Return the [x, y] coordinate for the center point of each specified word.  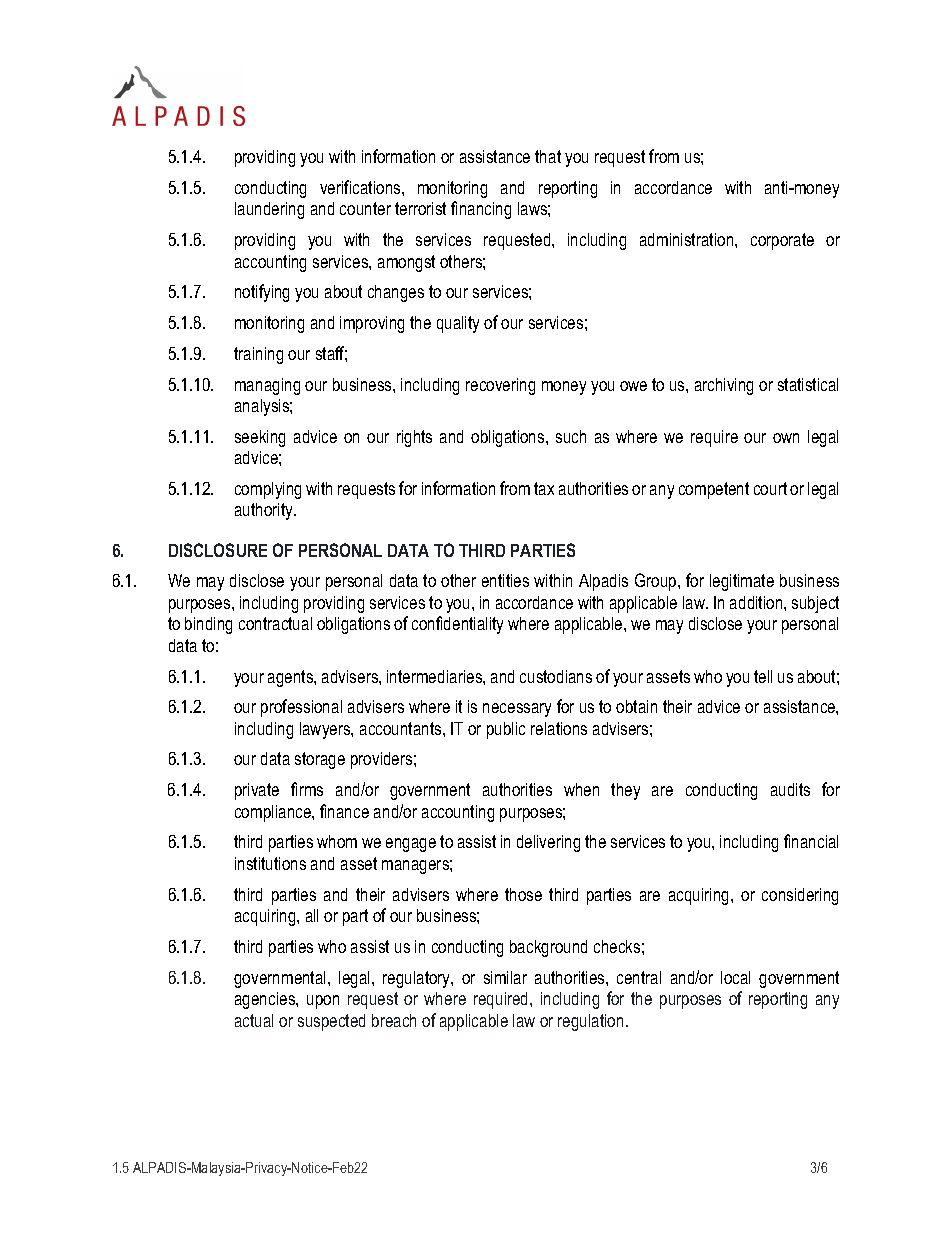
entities [505, 580]
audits [790, 789]
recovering [500, 386]
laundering [269, 210]
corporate [782, 241]
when [581, 789]
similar [505, 977]
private [257, 791]
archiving [724, 386]
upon [323, 1002]
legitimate [742, 582]
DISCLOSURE [218, 550]
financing [481, 210]
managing [267, 386]
